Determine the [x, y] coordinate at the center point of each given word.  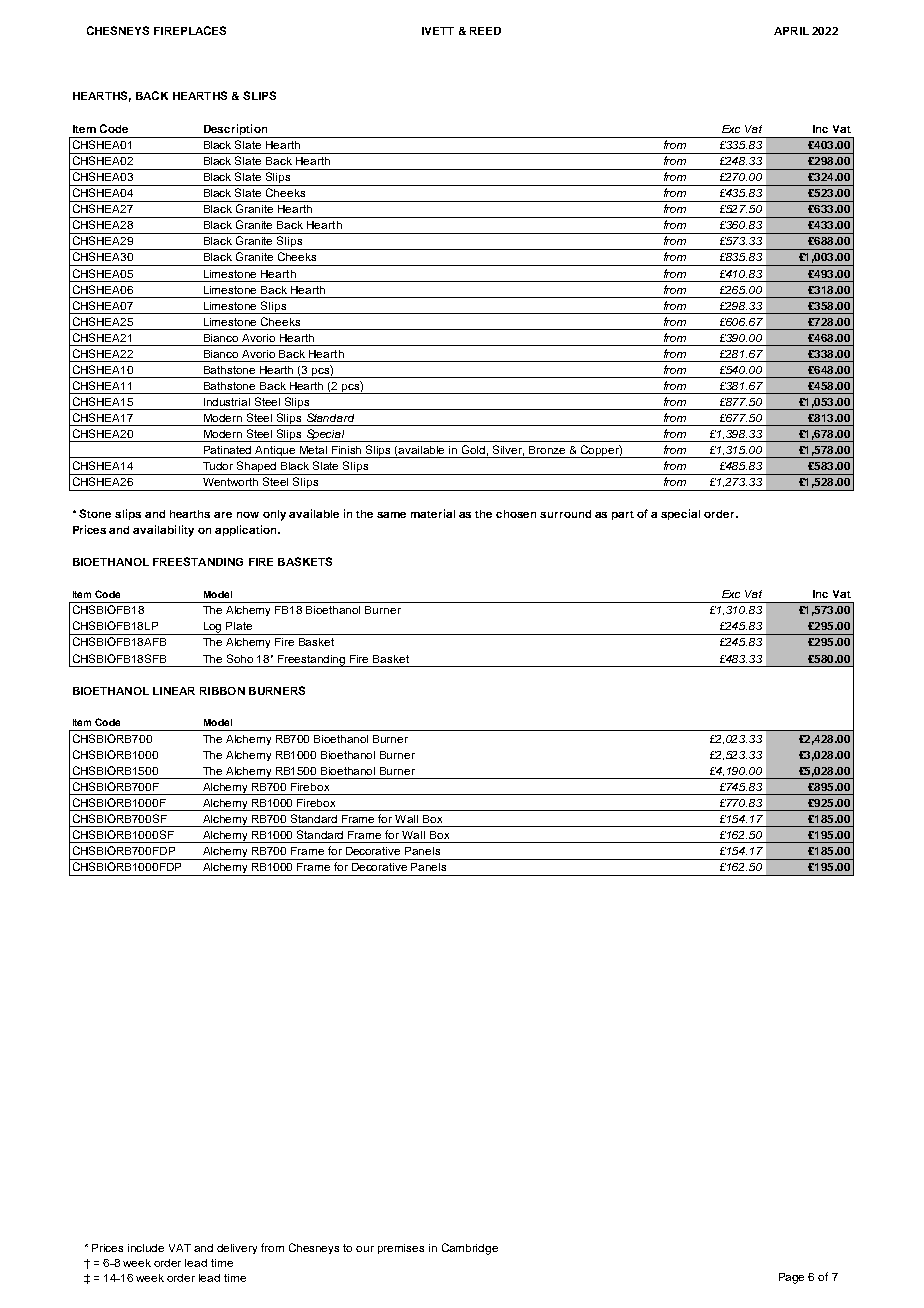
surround [565, 514]
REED [485, 31]
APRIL [791, 31]
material [433, 513]
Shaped [257, 468]
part [623, 515]
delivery [237, 1249]
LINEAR [174, 691]
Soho [240, 658]
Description [235, 131]
